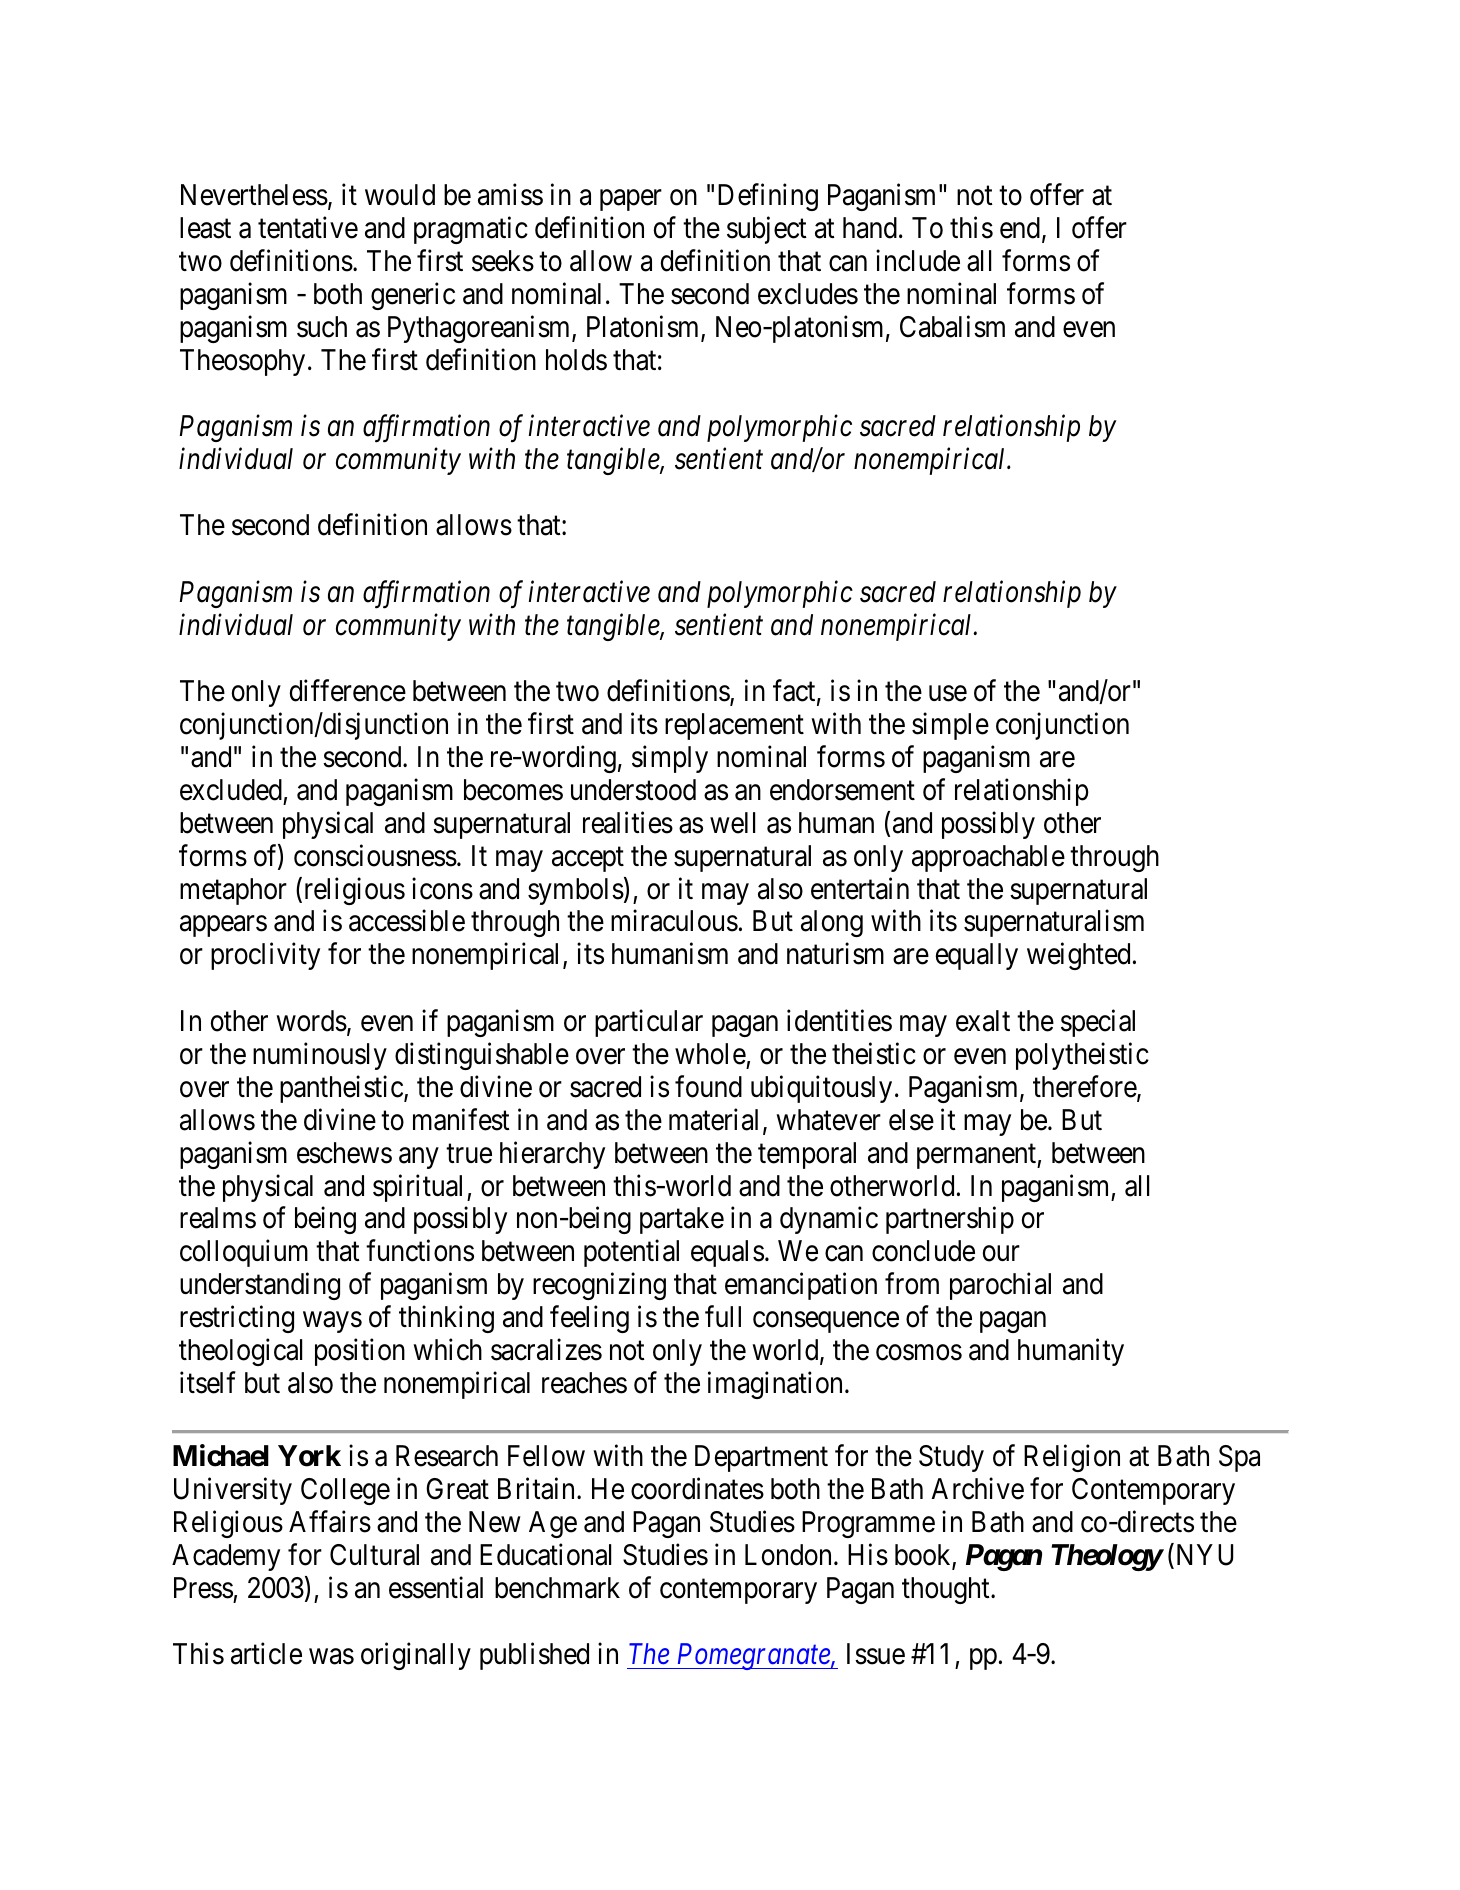 Image resolution: width=1460 pixels, height=1890 pixels. Describe the element at coordinates (1203, 1556) in the screenshot. I see `NYU` at that location.
